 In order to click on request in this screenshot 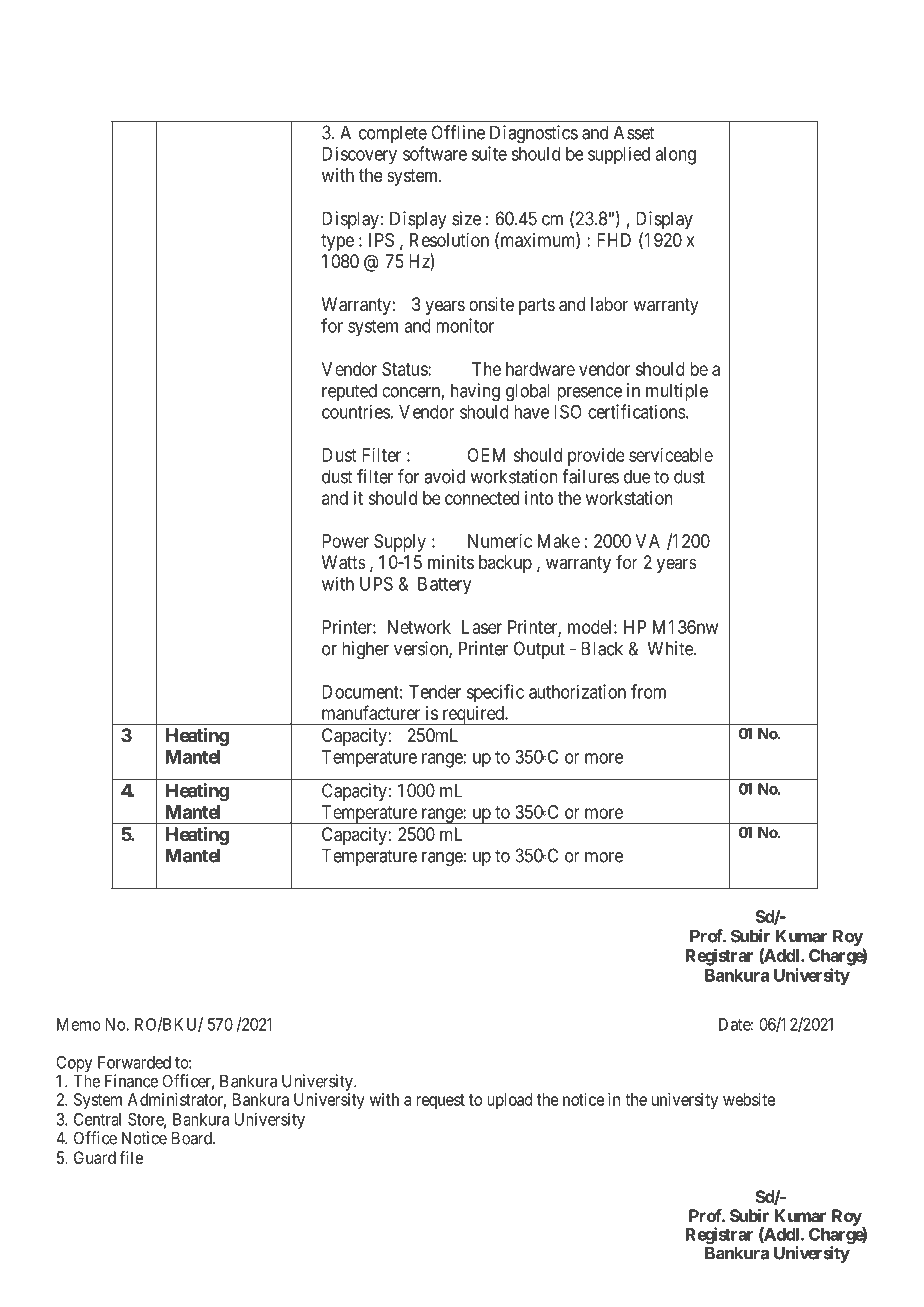, I will do `click(440, 1101)`.
